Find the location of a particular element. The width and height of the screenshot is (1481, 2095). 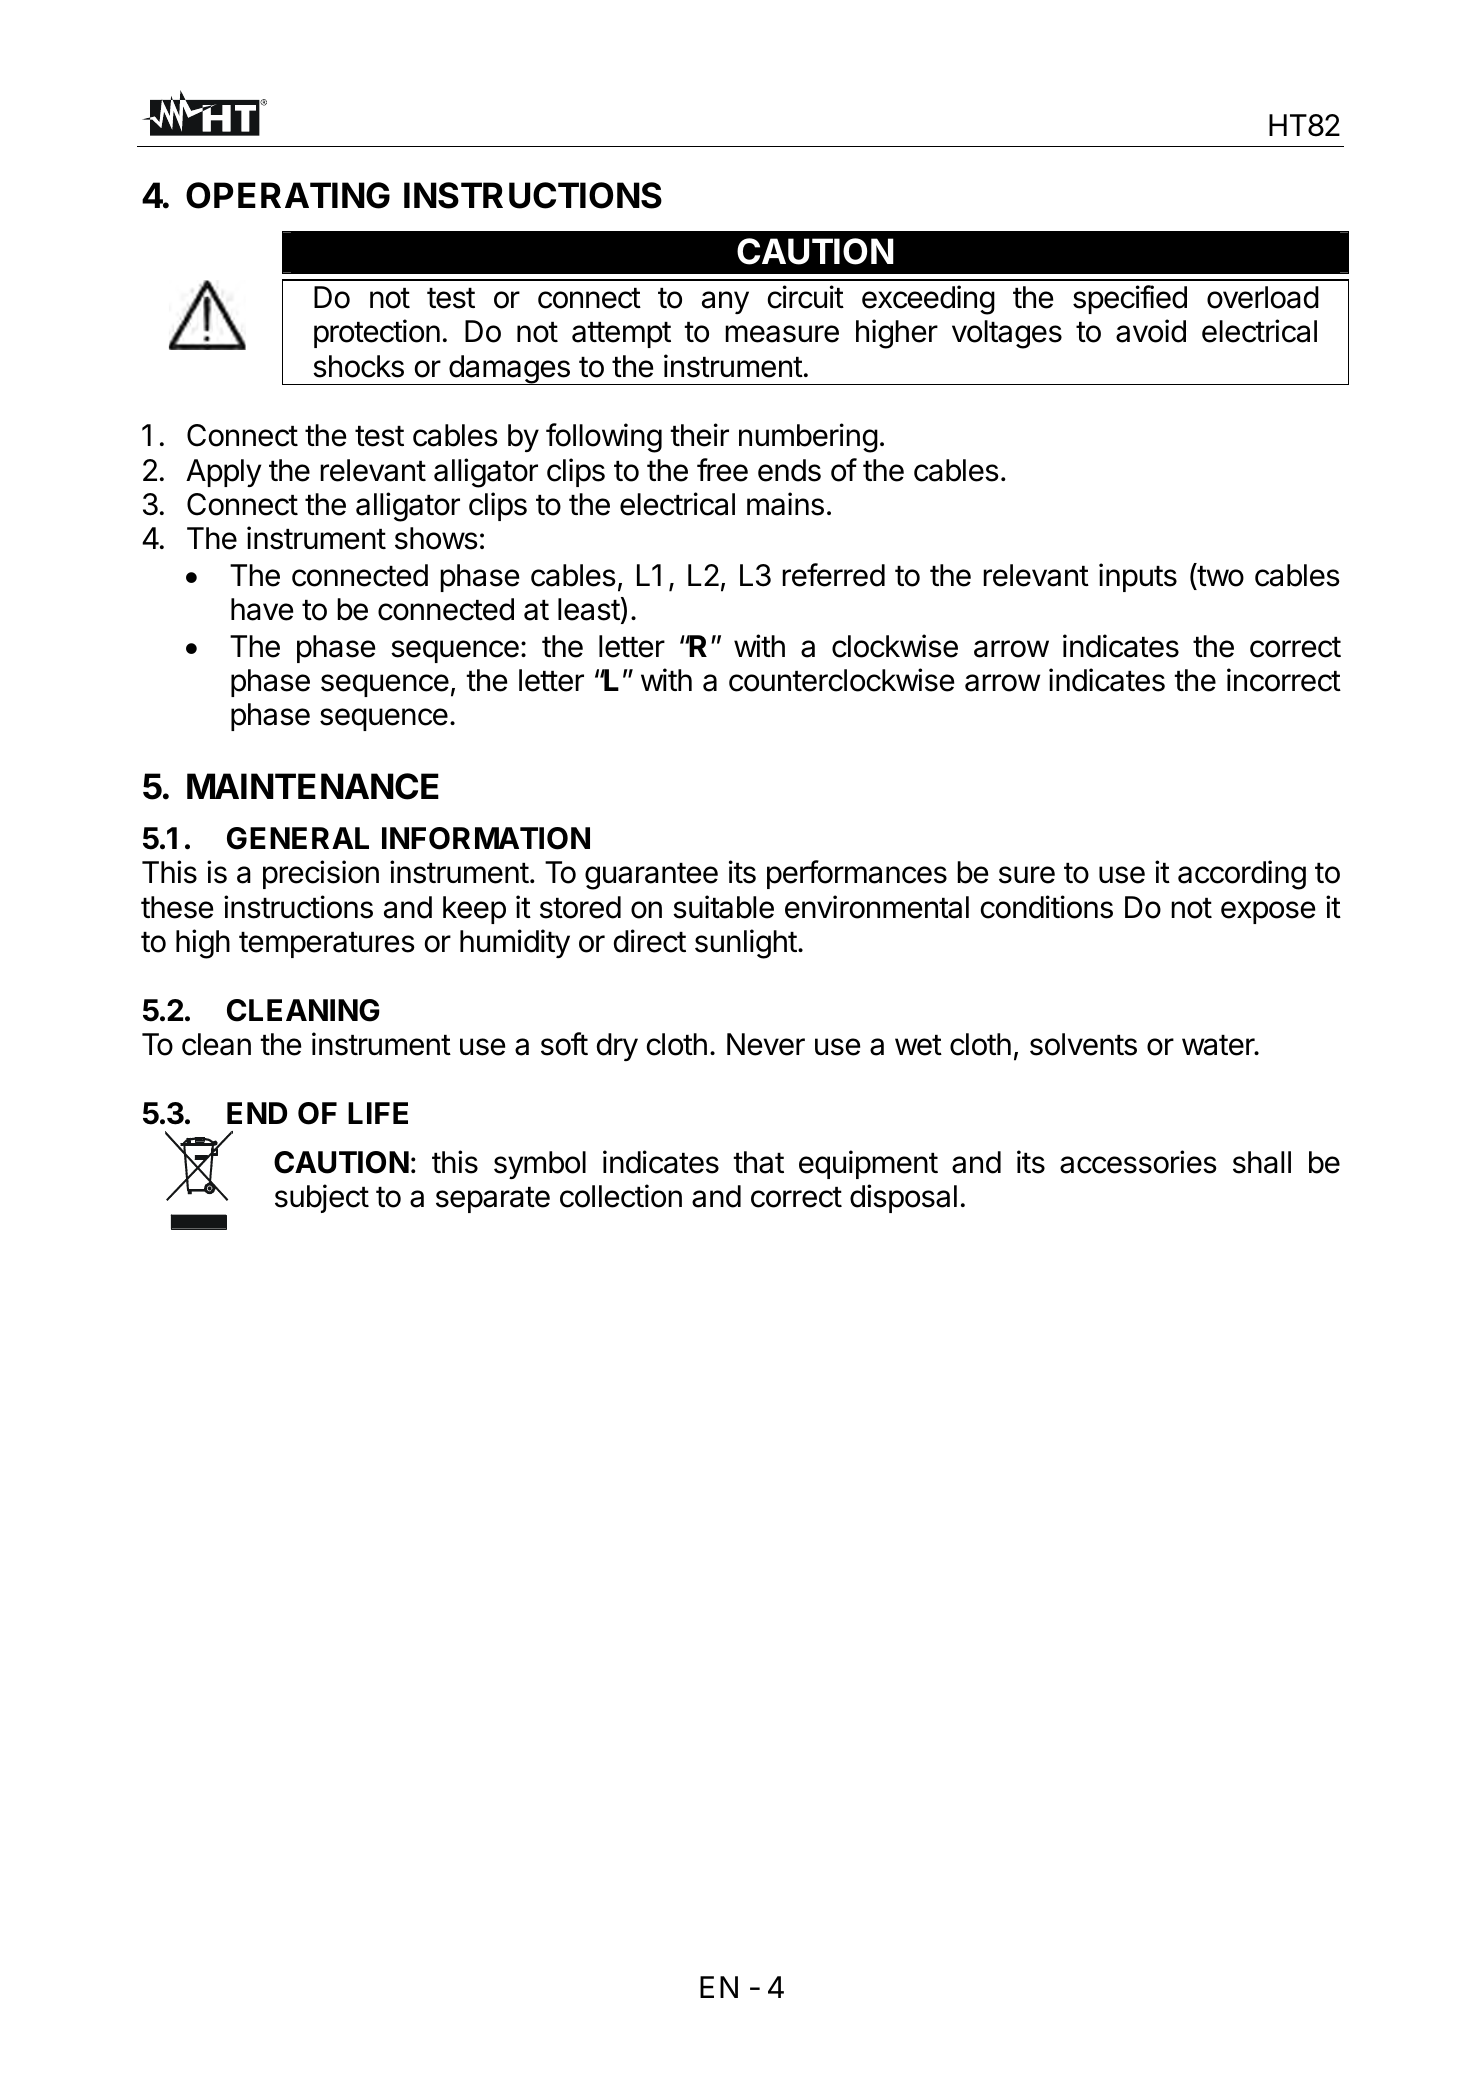

free is located at coordinates (722, 470).
